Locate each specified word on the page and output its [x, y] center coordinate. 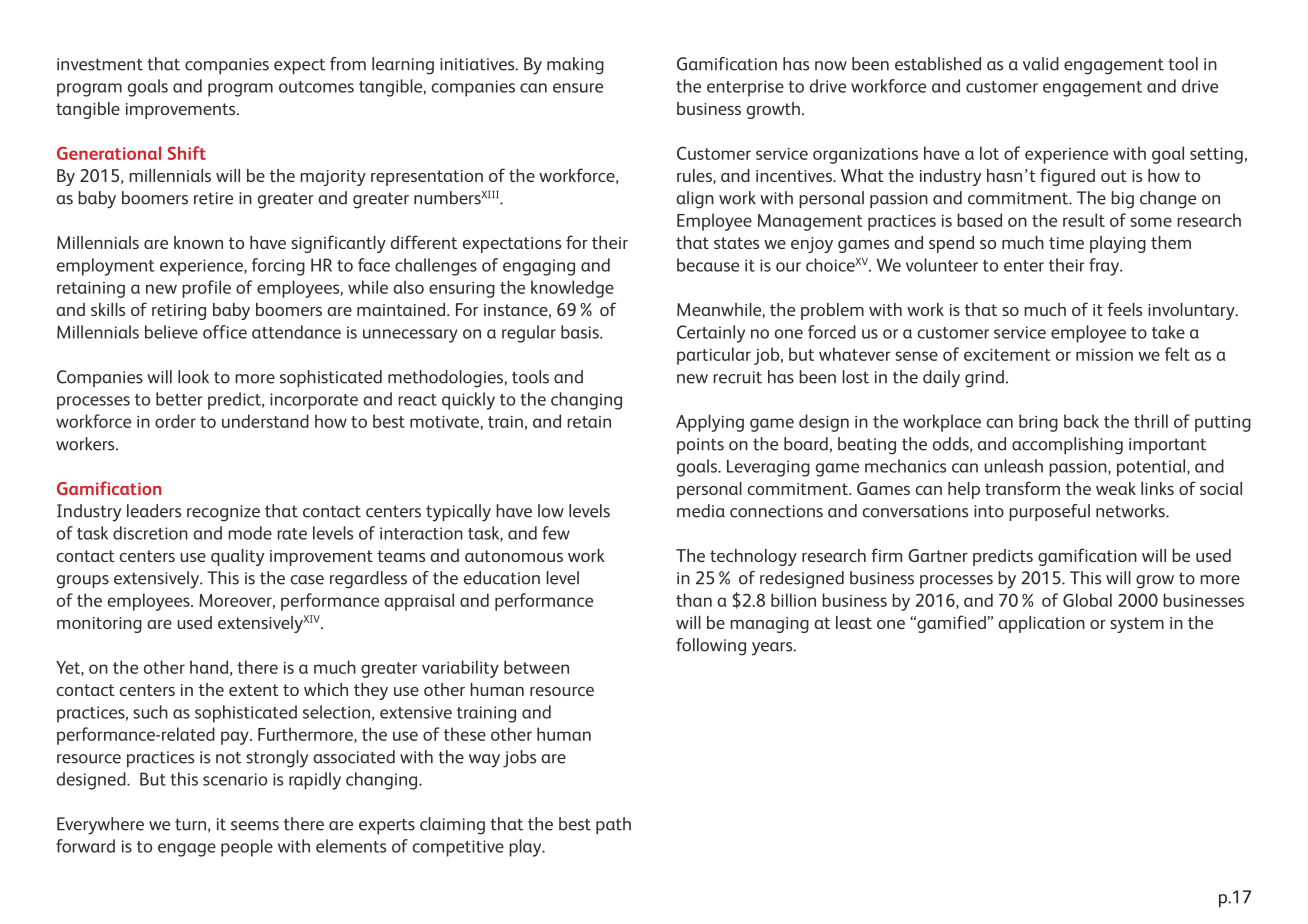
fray [1105, 267]
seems [255, 826]
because [708, 265]
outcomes [316, 87]
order [175, 421]
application [1041, 624]
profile [206, 289]
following [711, 647]
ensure [578, 88]
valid [1041, 64]
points [700, 446]
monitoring [99, 625]
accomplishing [1067, 446]
